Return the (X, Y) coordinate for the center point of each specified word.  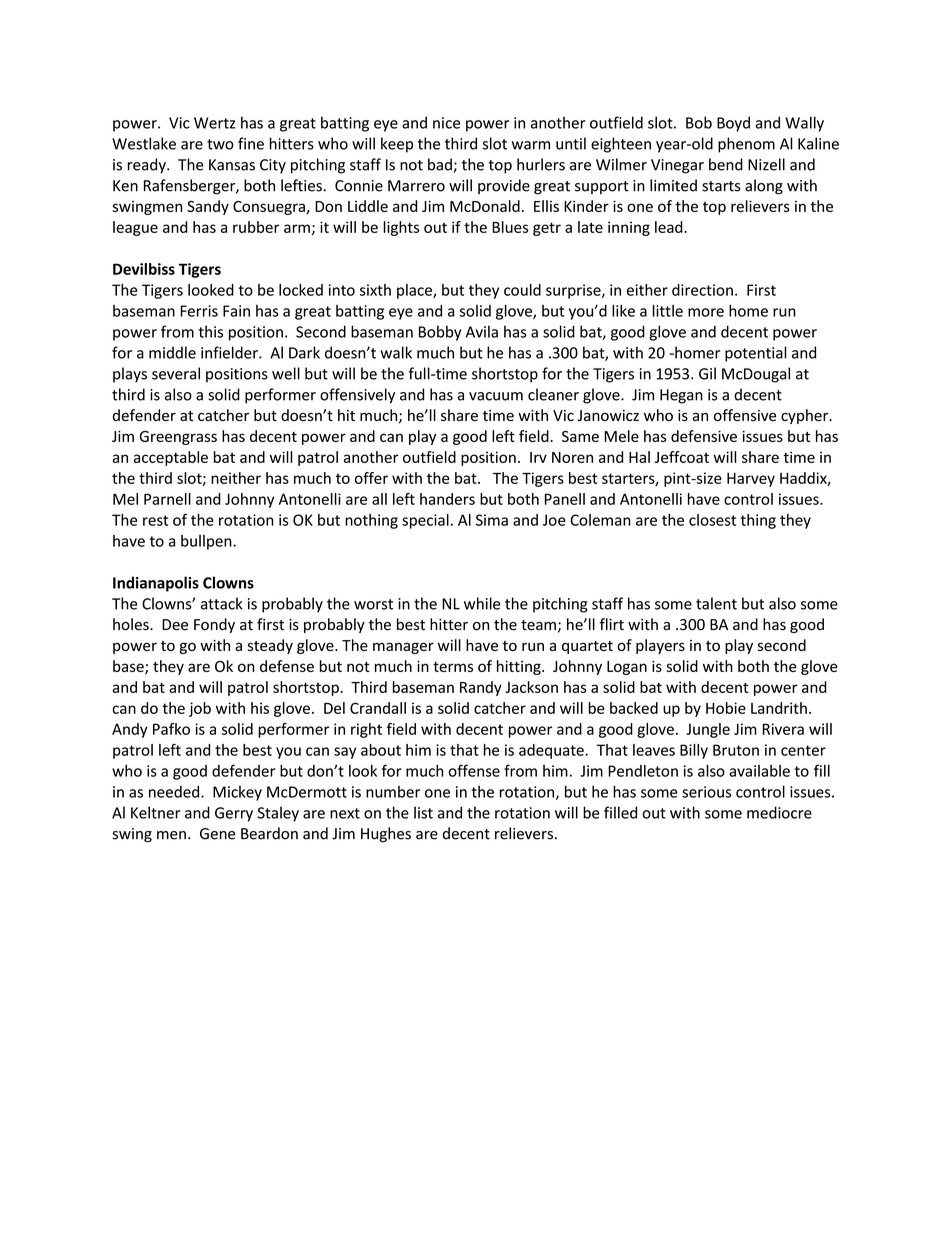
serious (706, 792)
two (220, 144)
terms (453, 667)
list (423, 812)
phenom (746, 145)
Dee (175, 625)
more (706, 312)
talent (716, 603)
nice (446, 123)
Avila (482, 331)
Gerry (234, 814)
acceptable (171, 458)
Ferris (199, 311)
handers (447, 499)
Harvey (751, 480)
